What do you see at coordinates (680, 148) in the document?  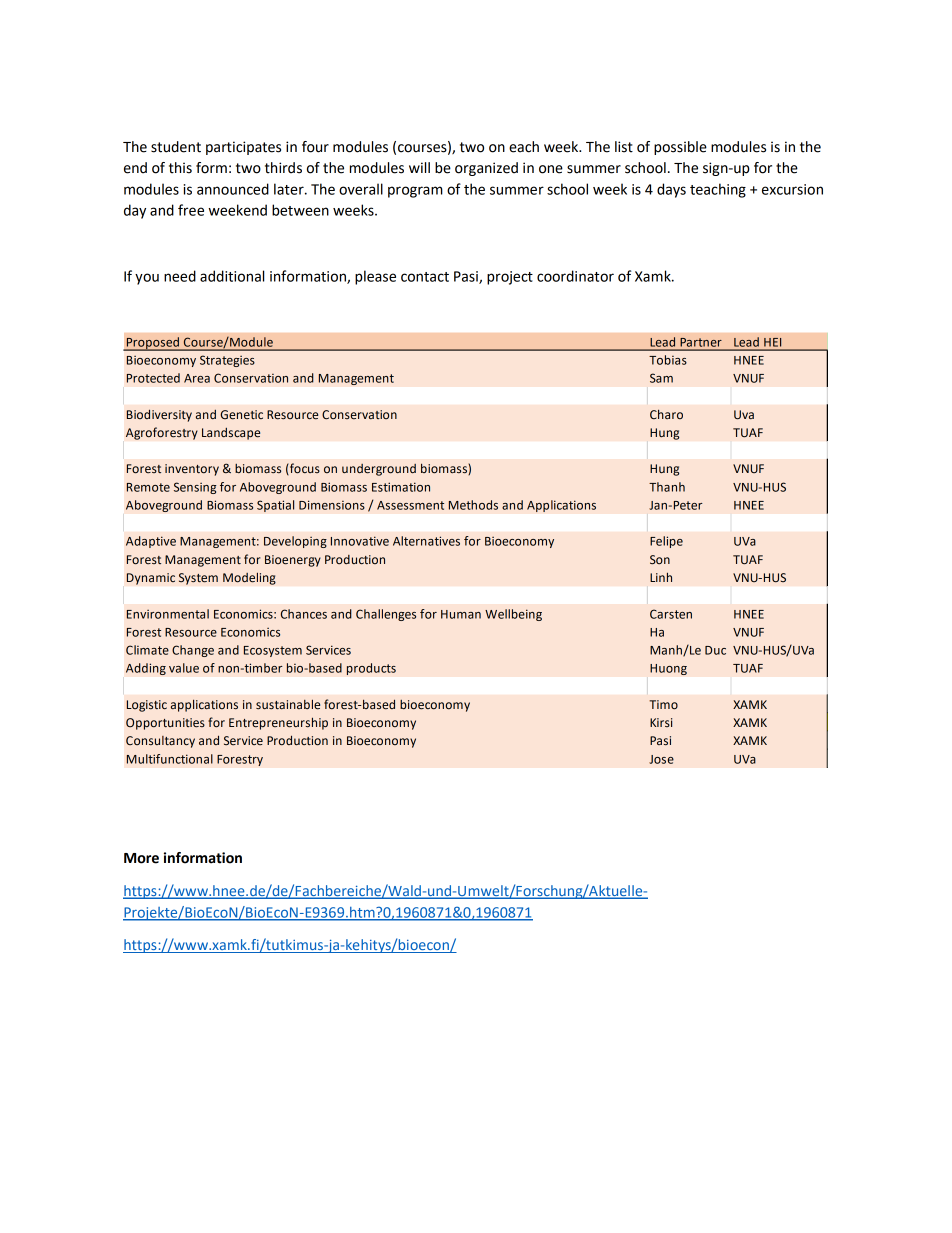 I see `possible` at bounding box center [680, 148].
